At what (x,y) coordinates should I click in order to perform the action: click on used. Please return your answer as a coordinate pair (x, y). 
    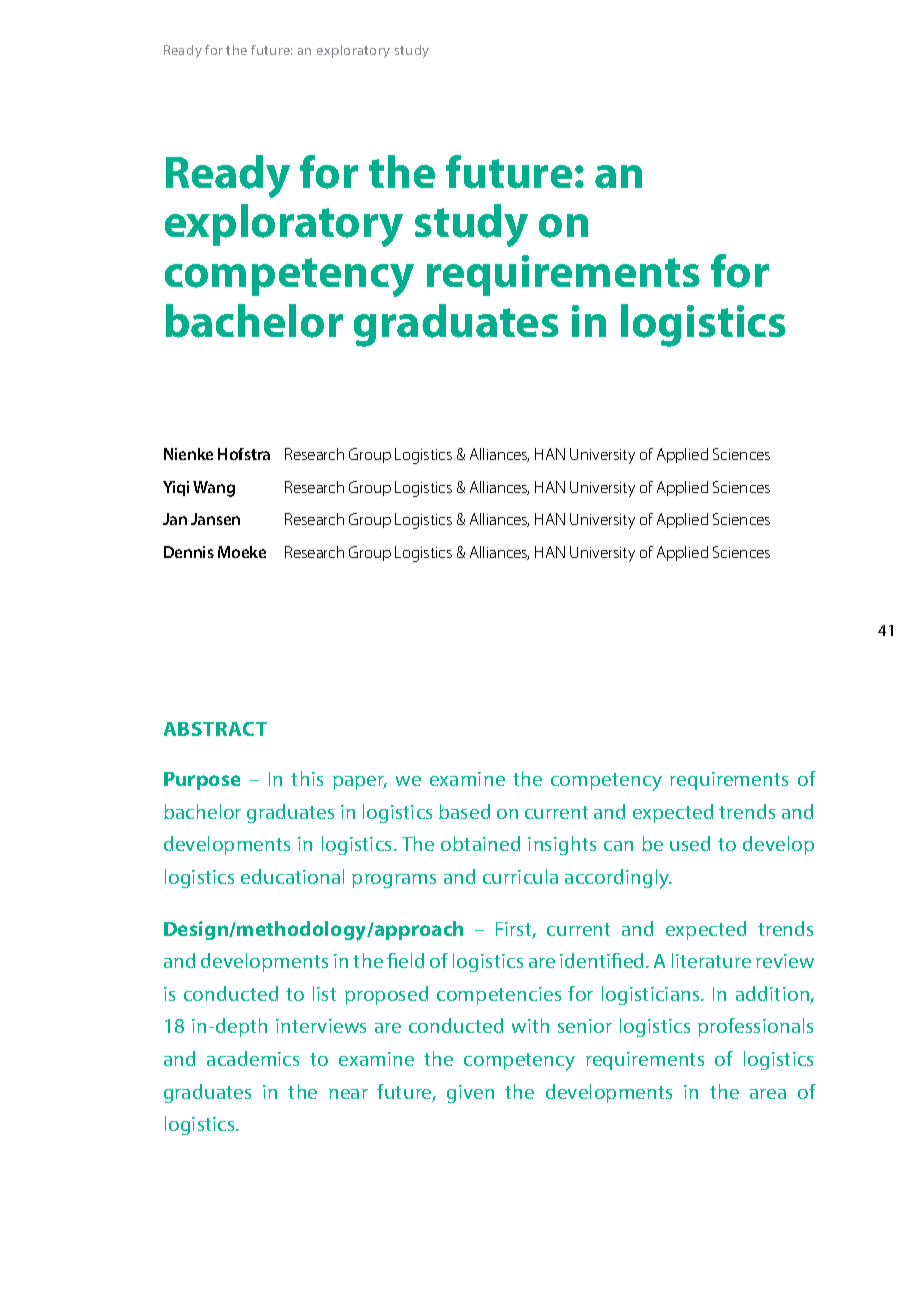
    Looking at the image, I should click on (690, 843).
